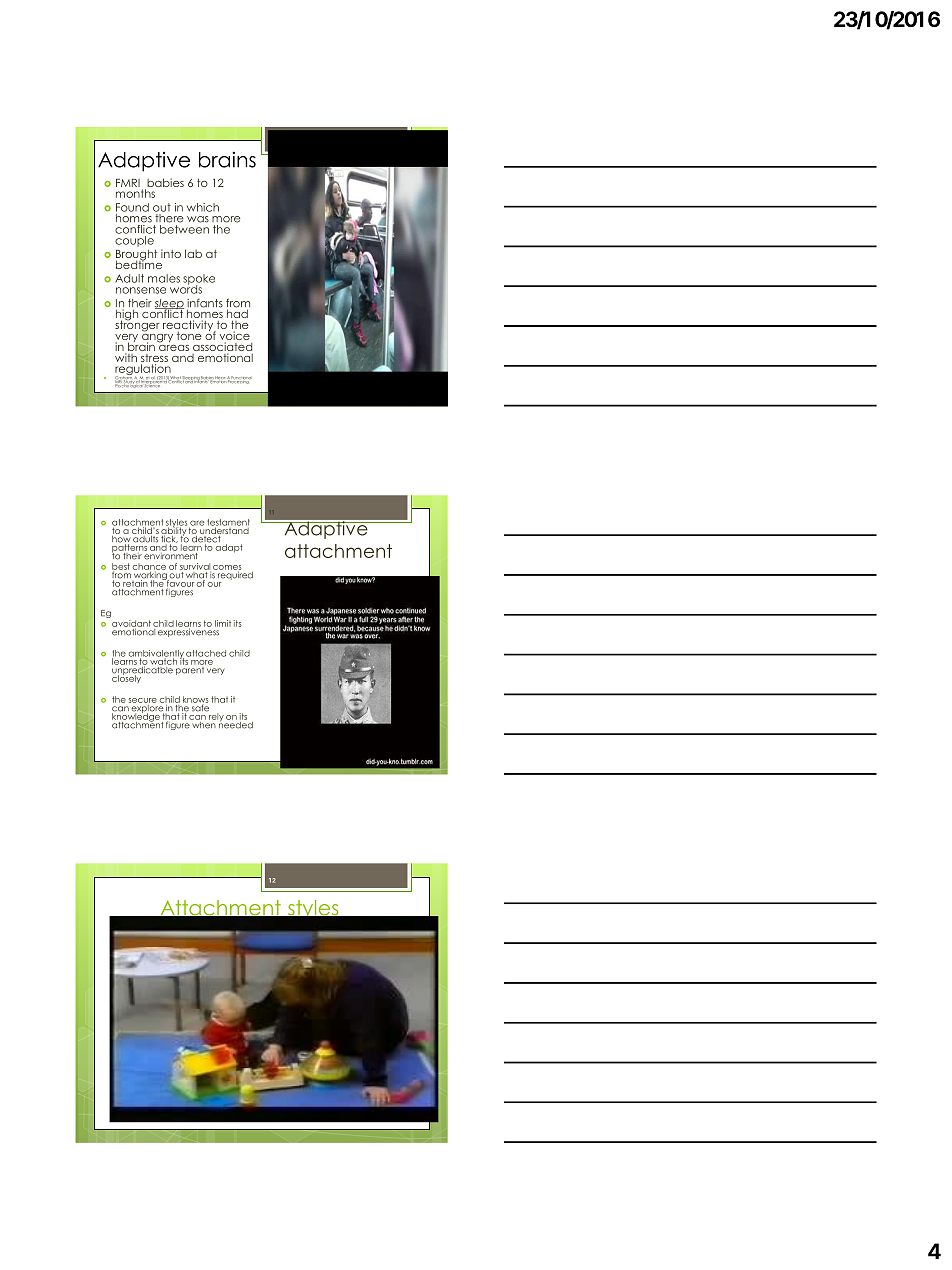 This screenshot has width=952, height=1270. What do you see at coordinates (135, 193) in the screenshot?
I see `months` at bounding box center [135, 193].
